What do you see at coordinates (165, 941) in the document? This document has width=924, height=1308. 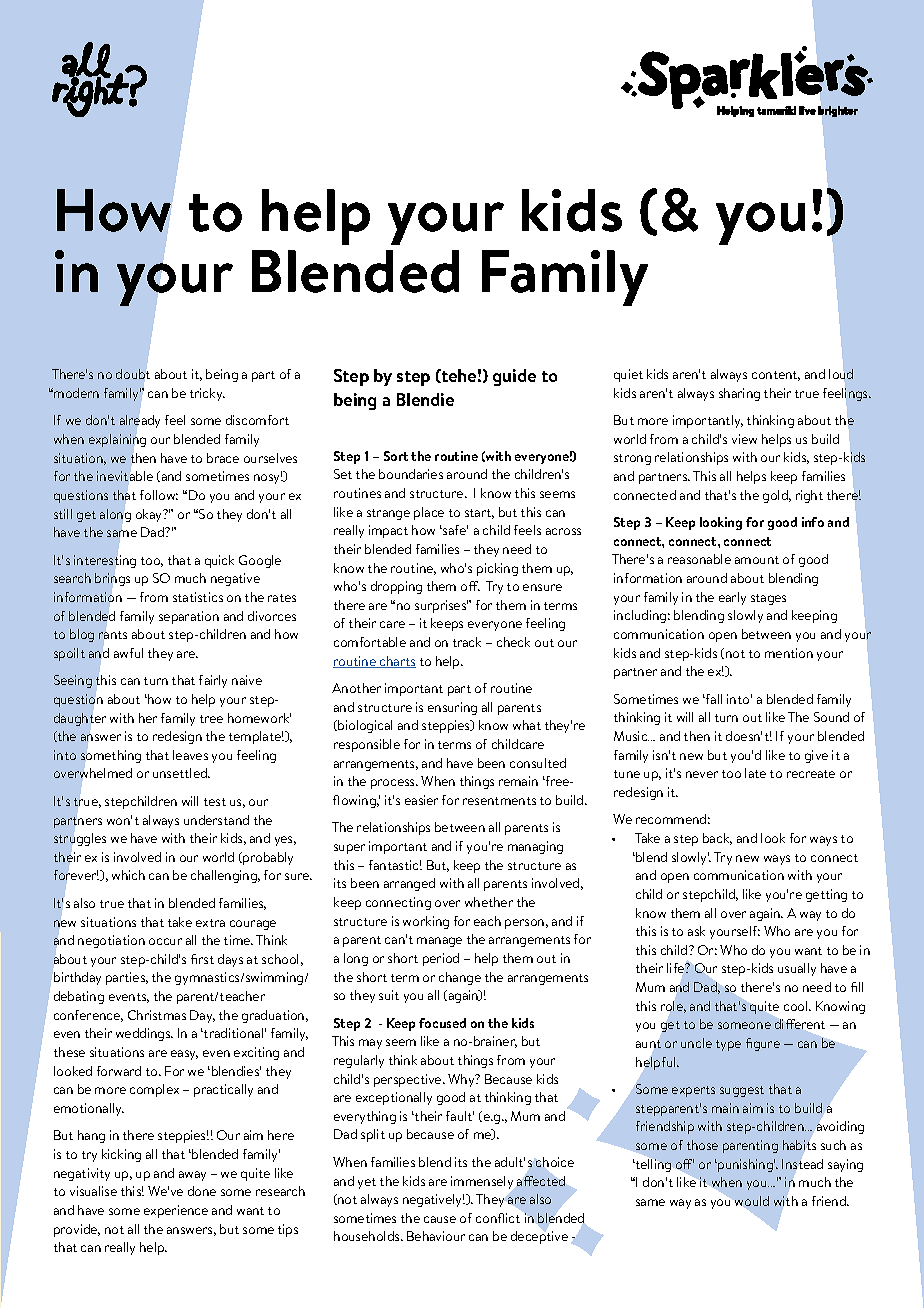 I see `occur` at bounding box center [165, 941].
